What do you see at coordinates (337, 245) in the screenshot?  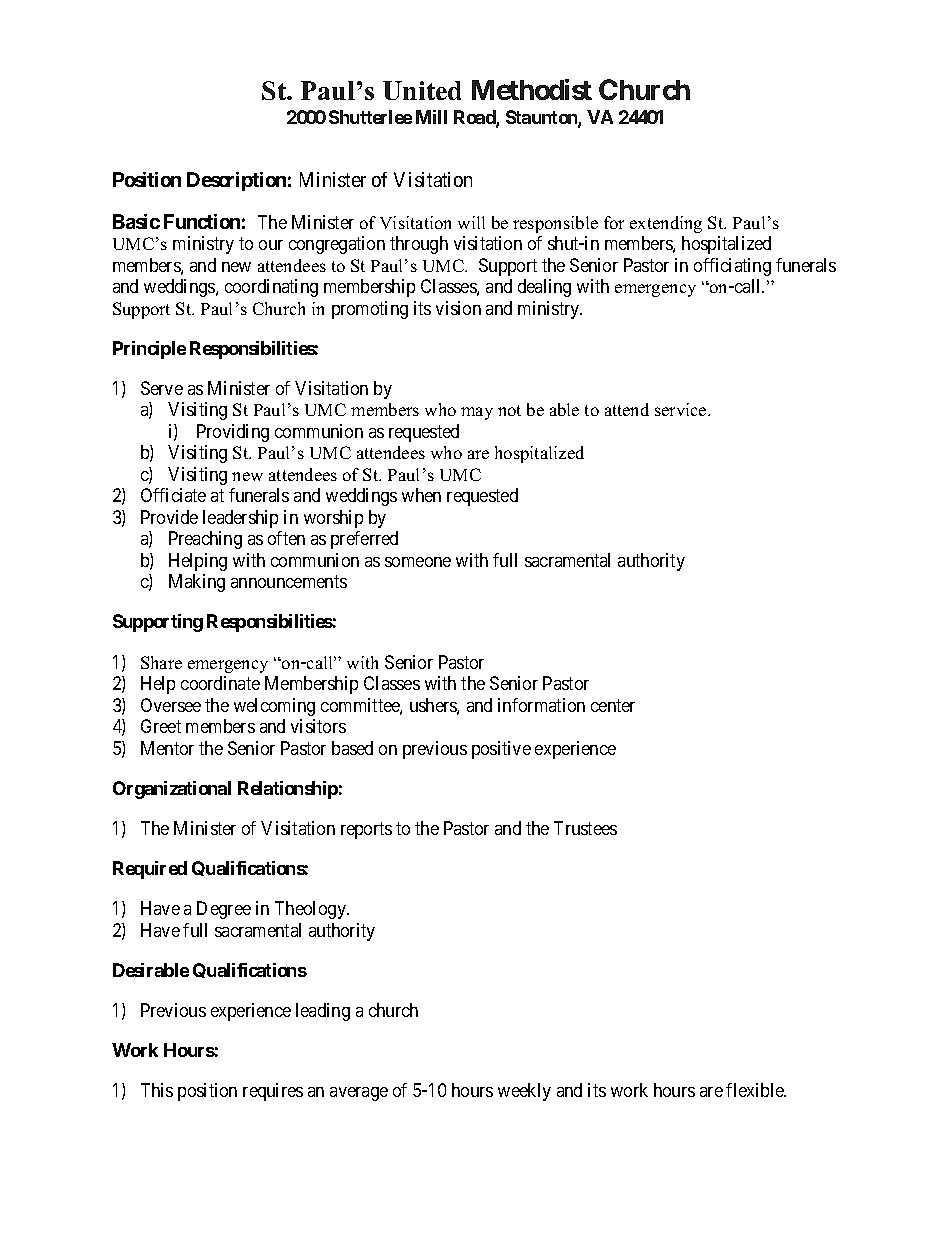 I see `congregation` at bounding box center [337, 245].
